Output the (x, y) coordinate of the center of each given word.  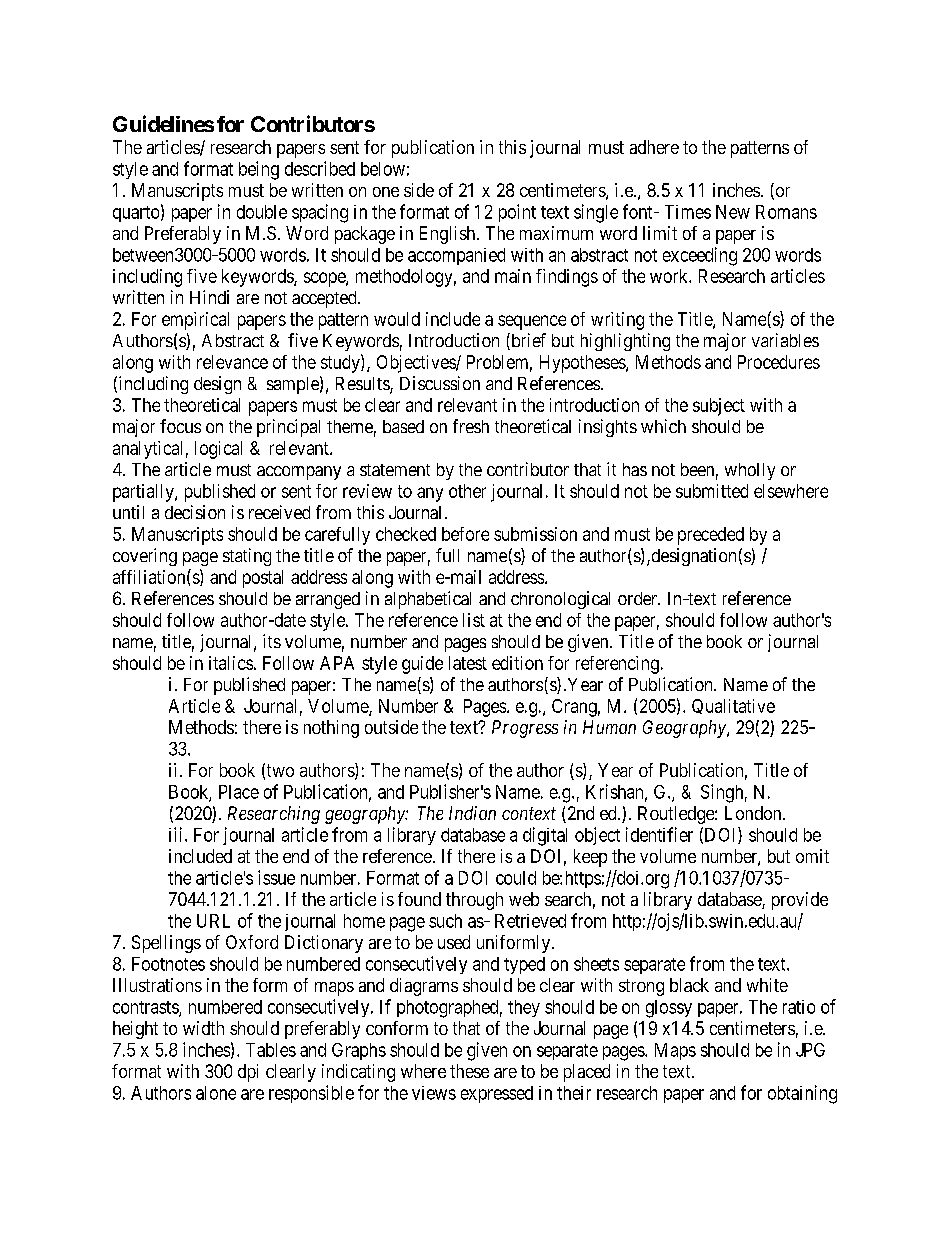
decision (195, 512)
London (754, 813)
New (733, 212)
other (467, 491)
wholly (750, 471)
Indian (472, 813)
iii (177, 834)
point (517, 213)
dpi (248, 1073)
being (259, 170)
